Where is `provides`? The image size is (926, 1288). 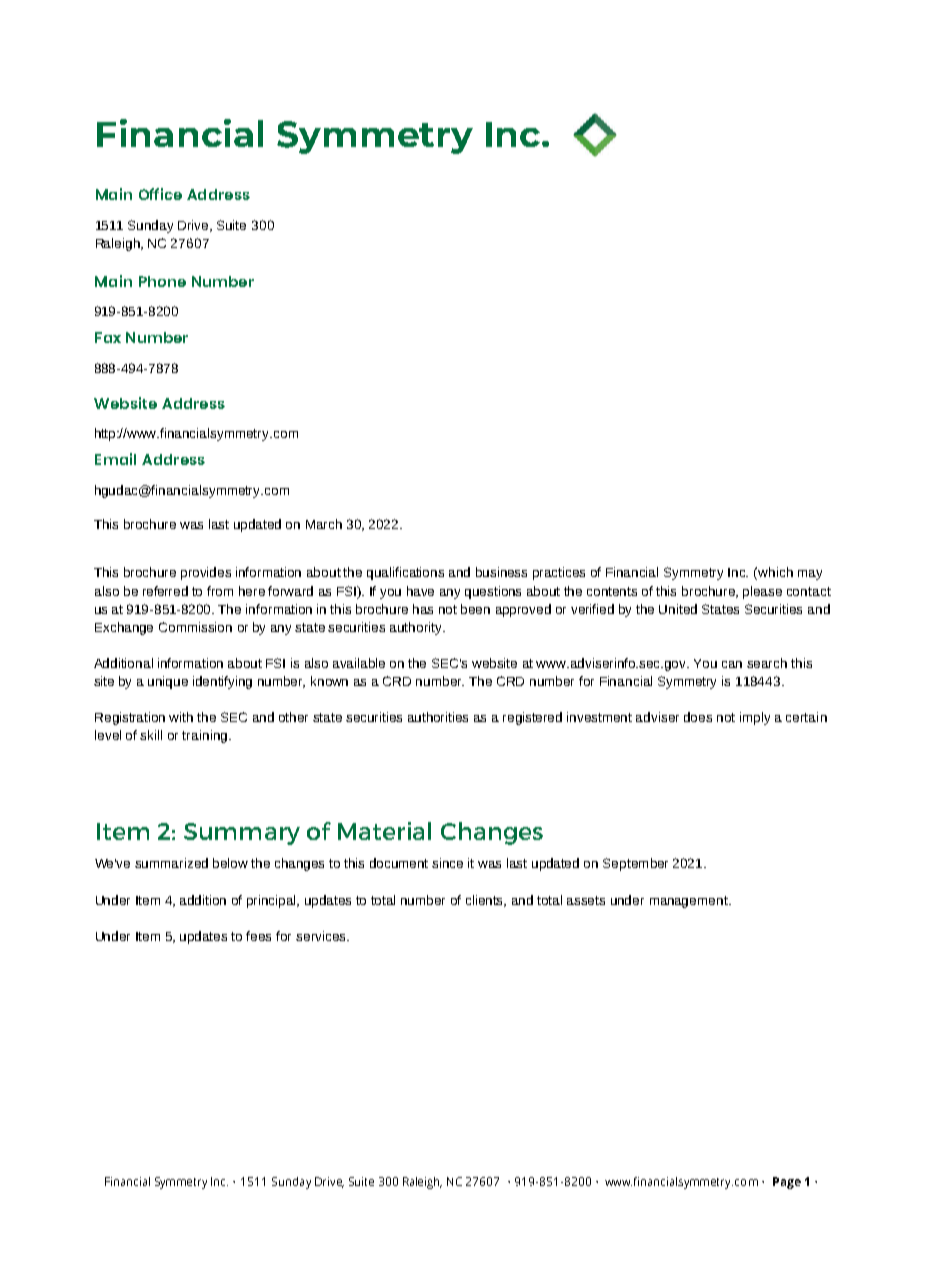 provides is located at coordinates (206, 573).
